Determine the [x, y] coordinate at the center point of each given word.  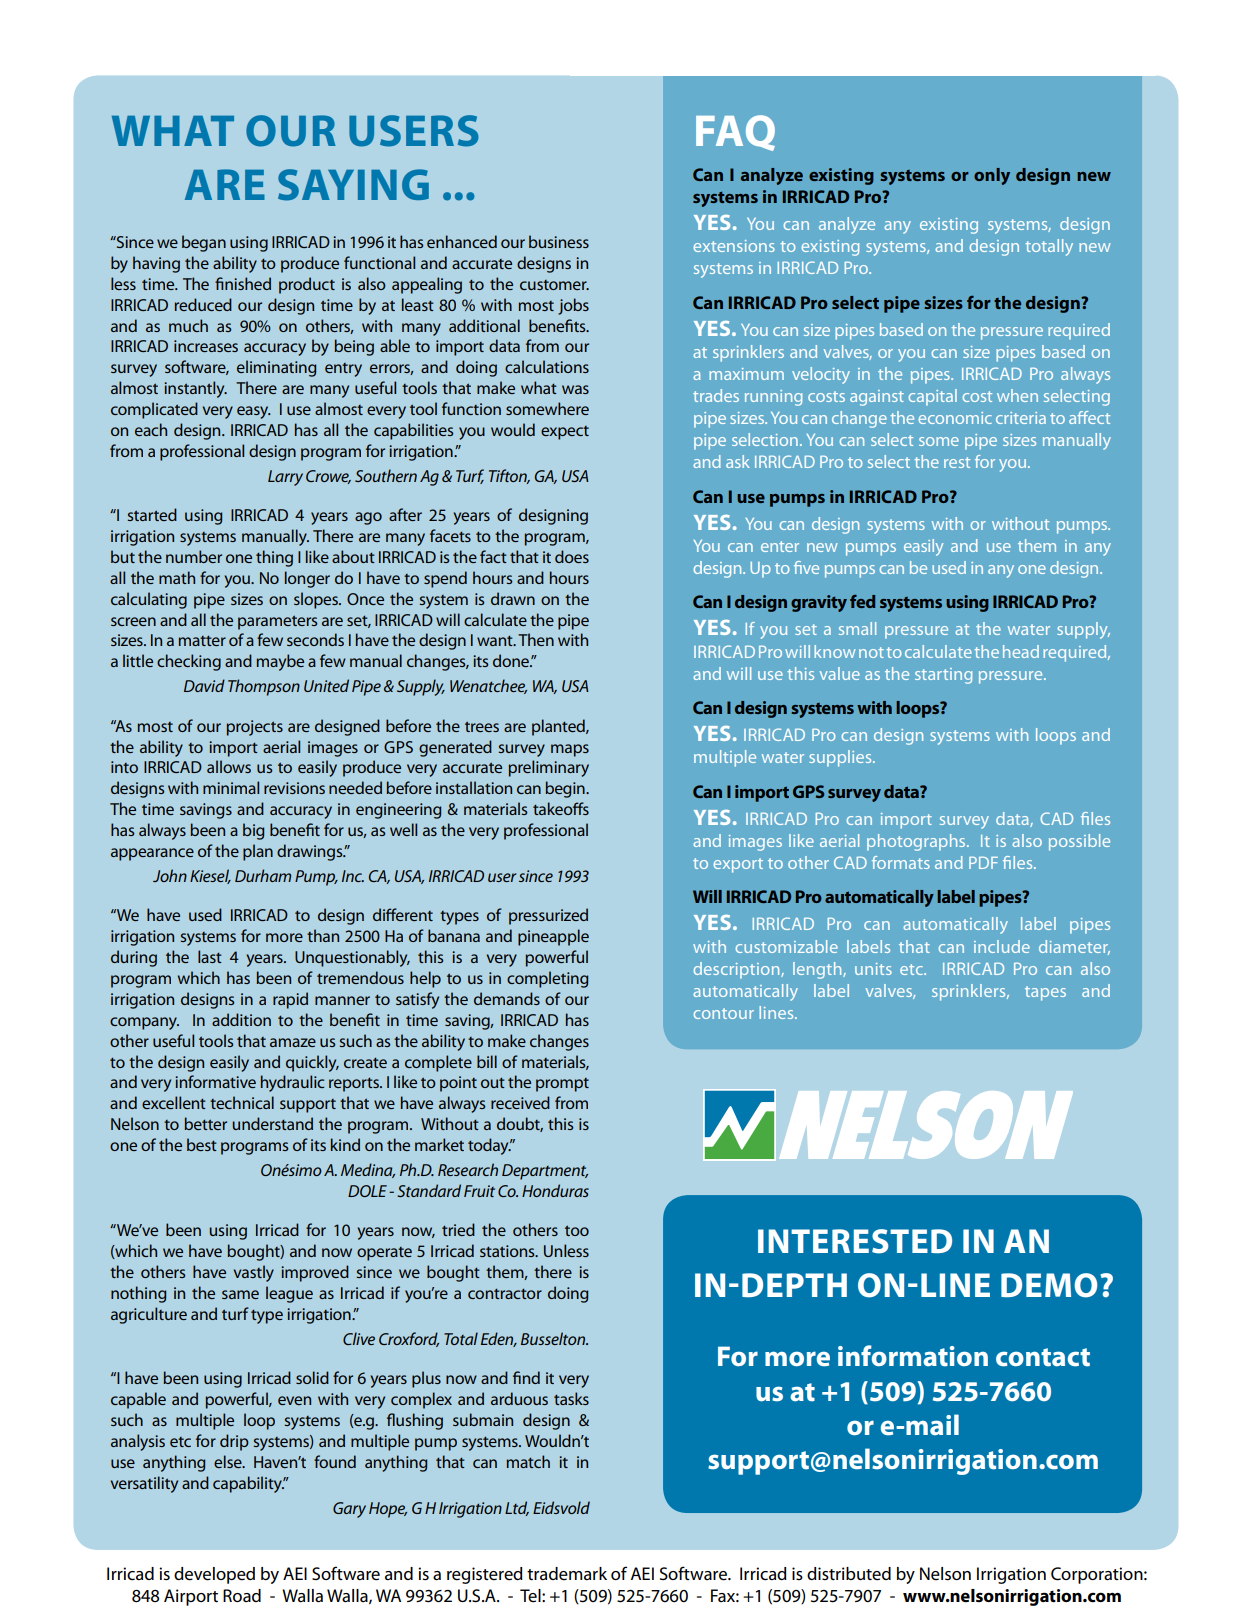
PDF [983, 862]
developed [214, 1575]
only [992, 176]
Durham [263, 875]
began [204, 243]
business [559, 241]
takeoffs [561, 808]
